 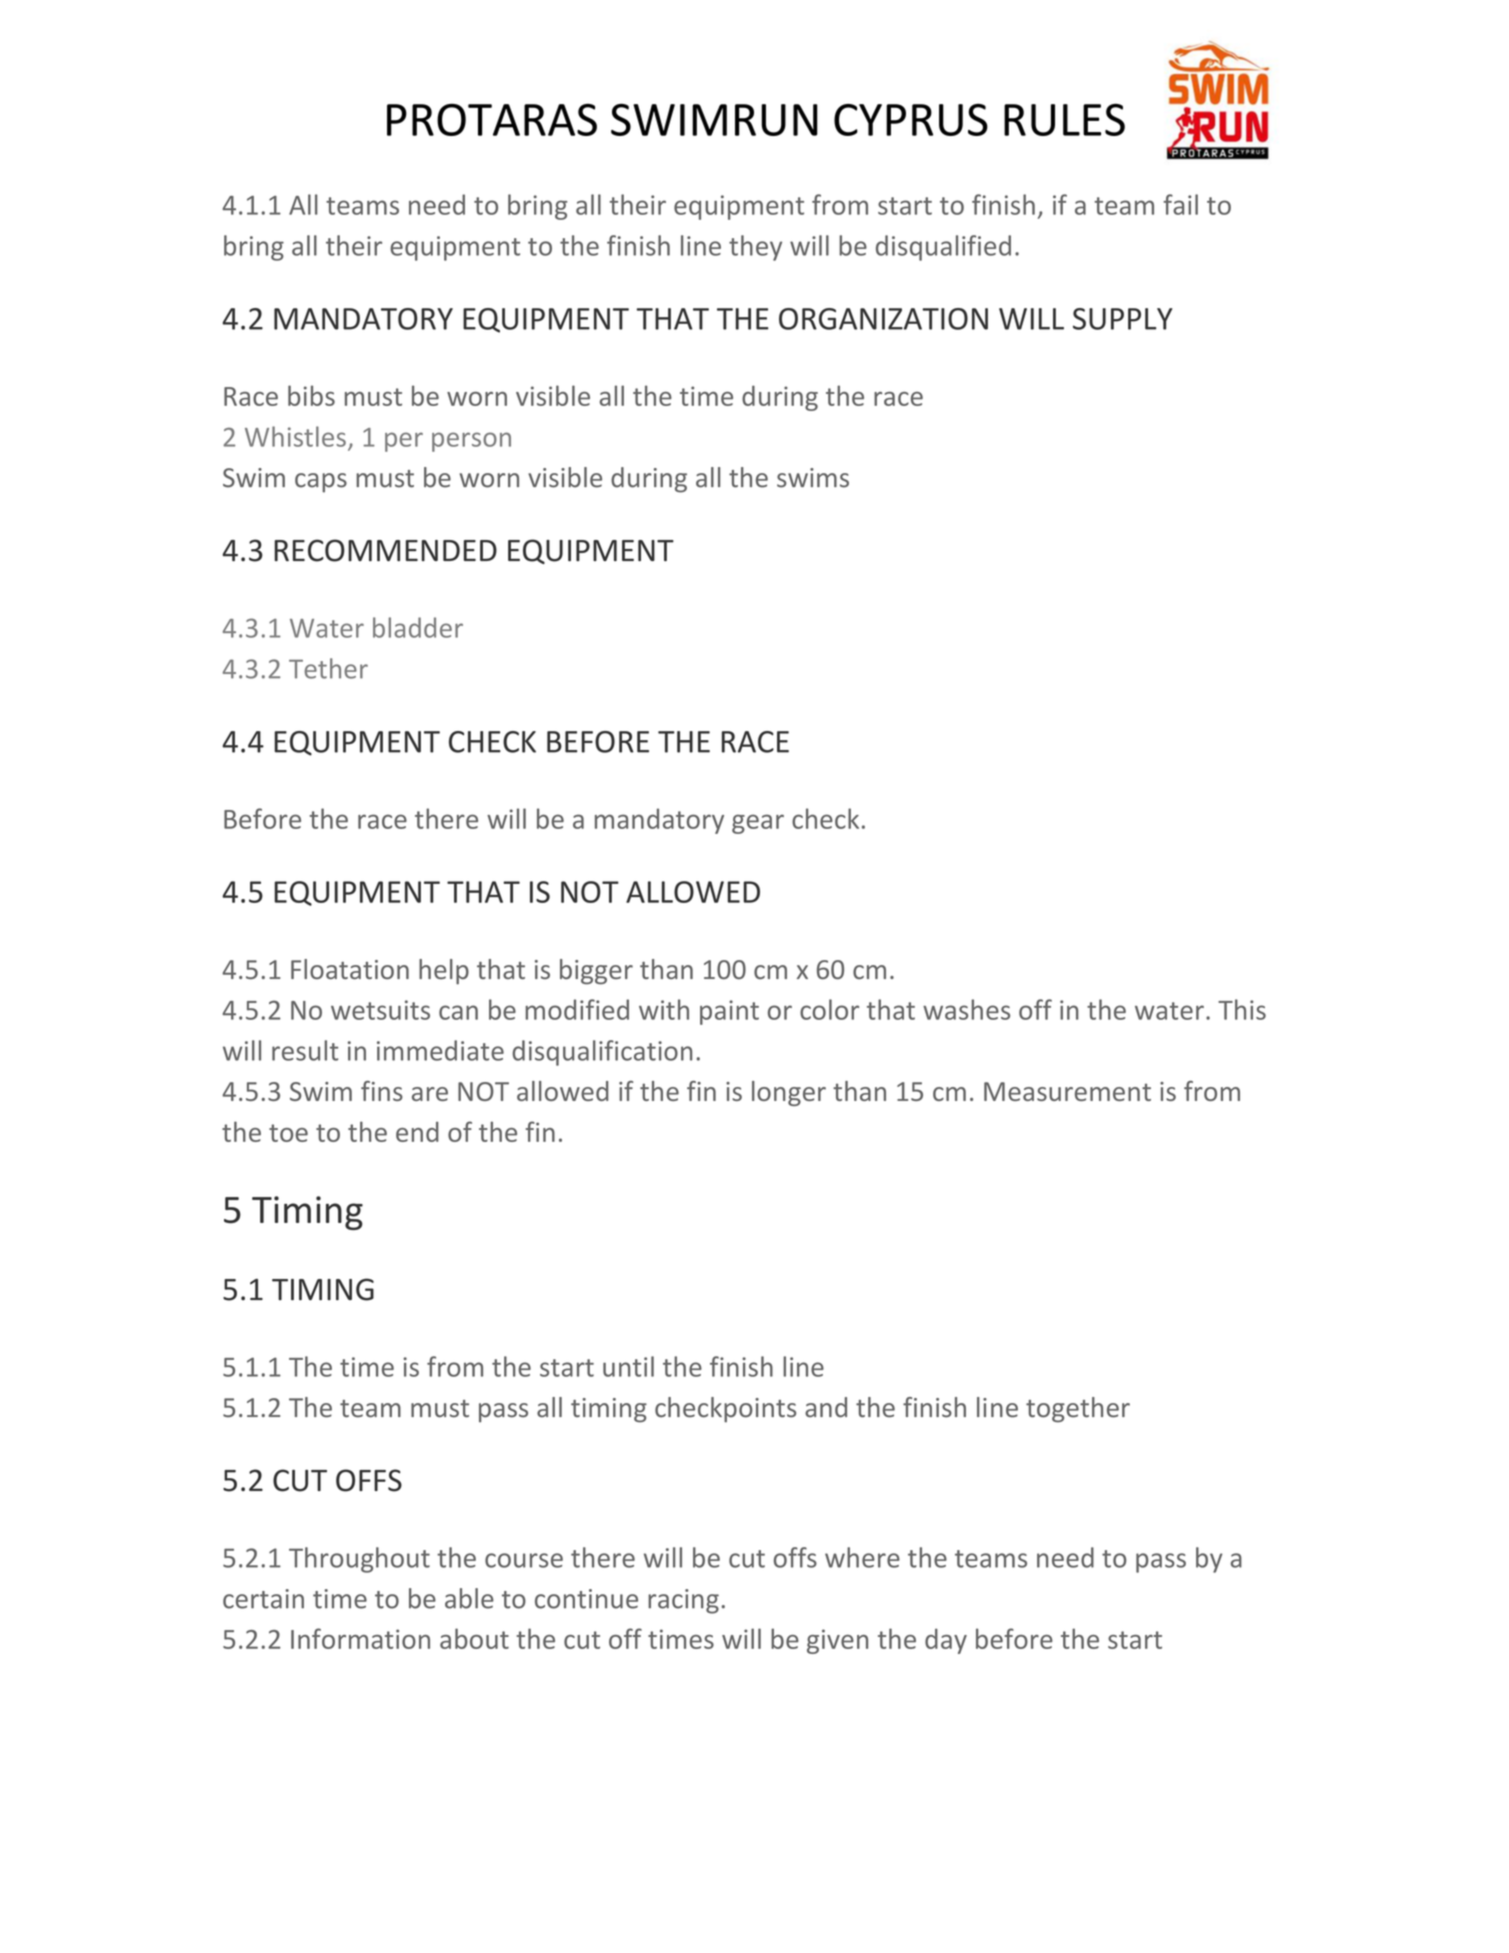 What do you see at coordinates (683, 1601) in the document?
I see `racing` at bounding box center [683, 1601].
